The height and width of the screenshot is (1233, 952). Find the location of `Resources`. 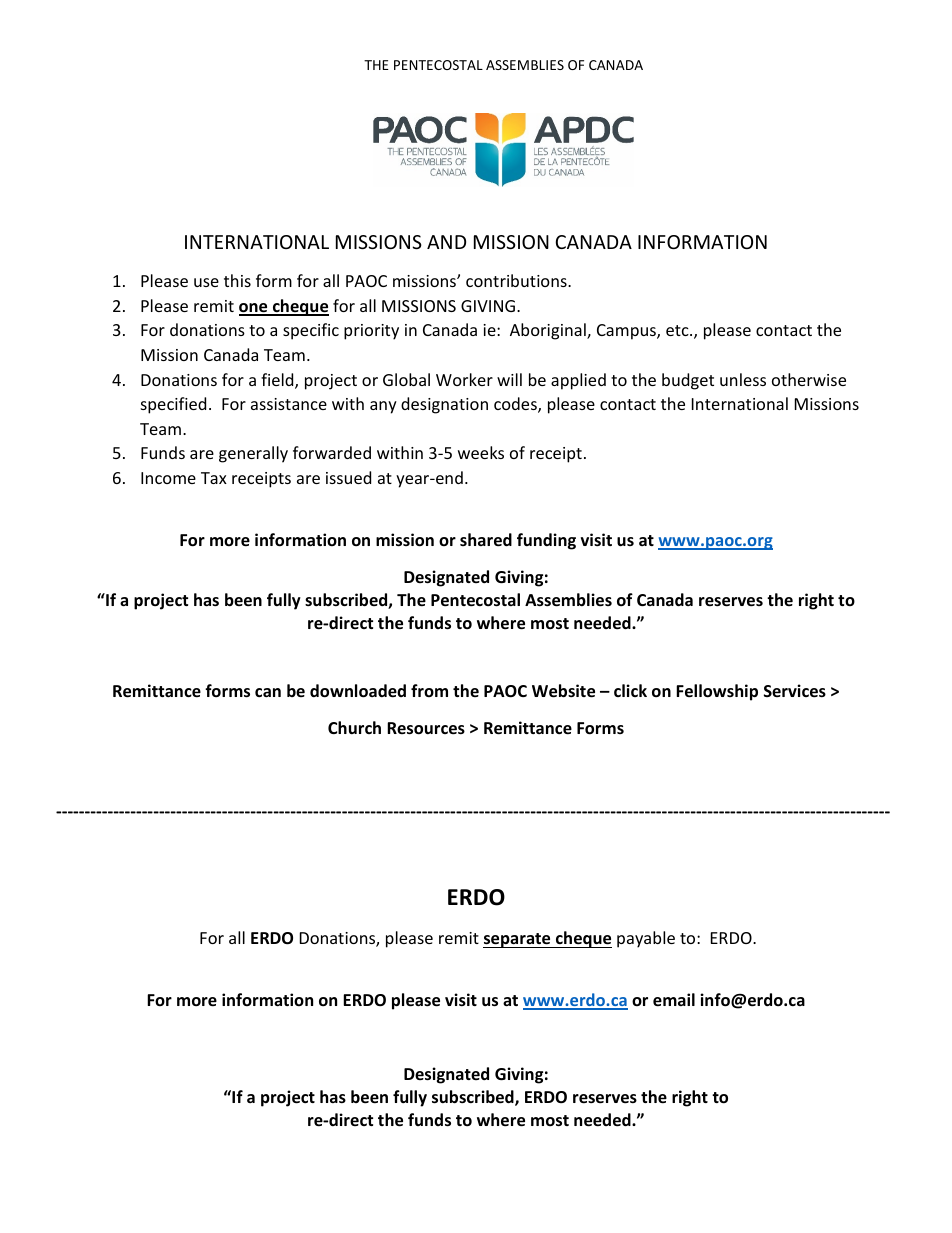

Resources is located at coordinates (426, 728).
